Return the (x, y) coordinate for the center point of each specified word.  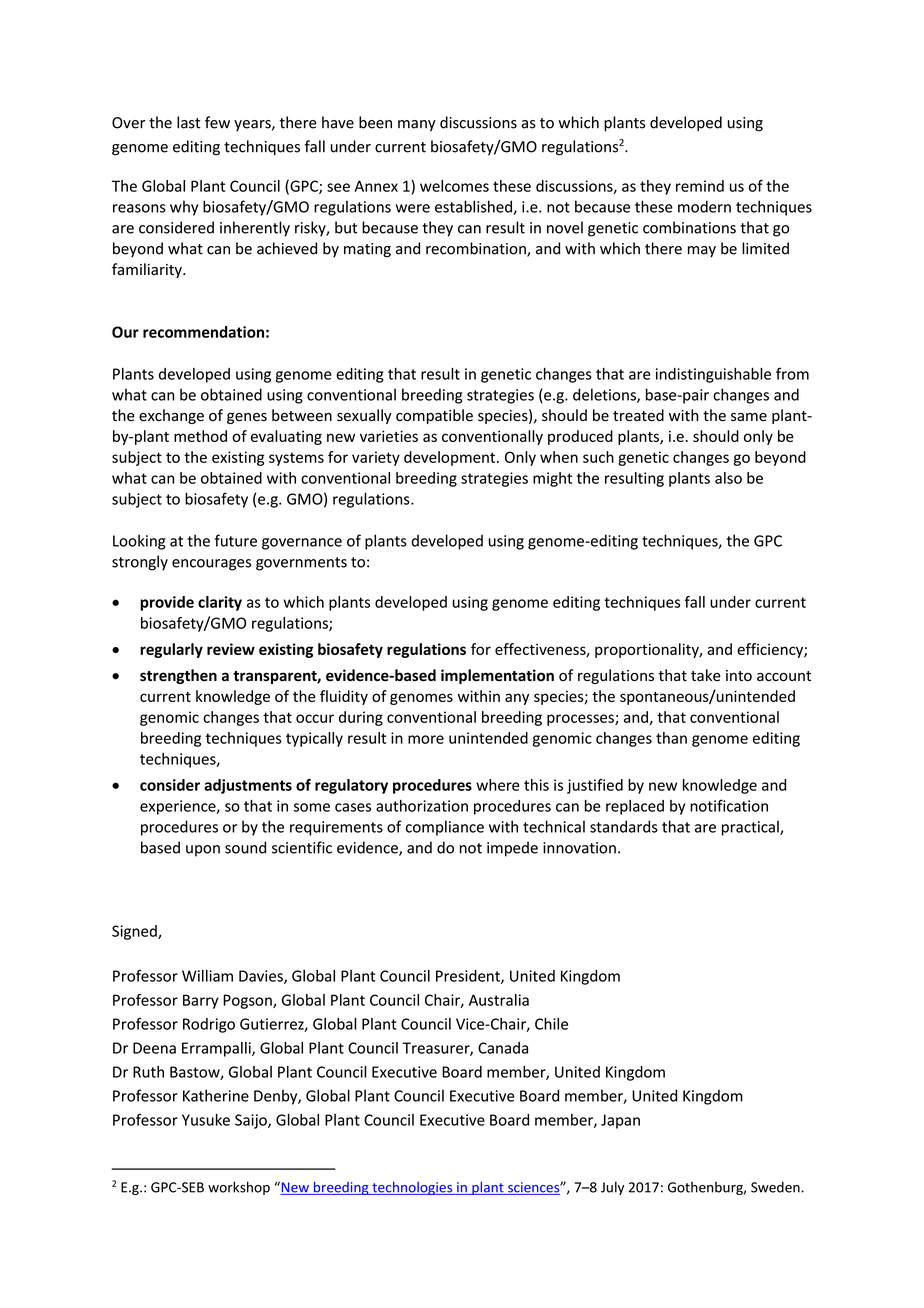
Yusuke (206, 1120)
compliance (445, 828)
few (217, 122)
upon (203, 851)
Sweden (776, 1187)
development (451, 458)
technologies (412, 1188)
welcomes (454, 186)
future (236, 540)
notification (729, 805)
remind (700, 186)
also (728, 478)
